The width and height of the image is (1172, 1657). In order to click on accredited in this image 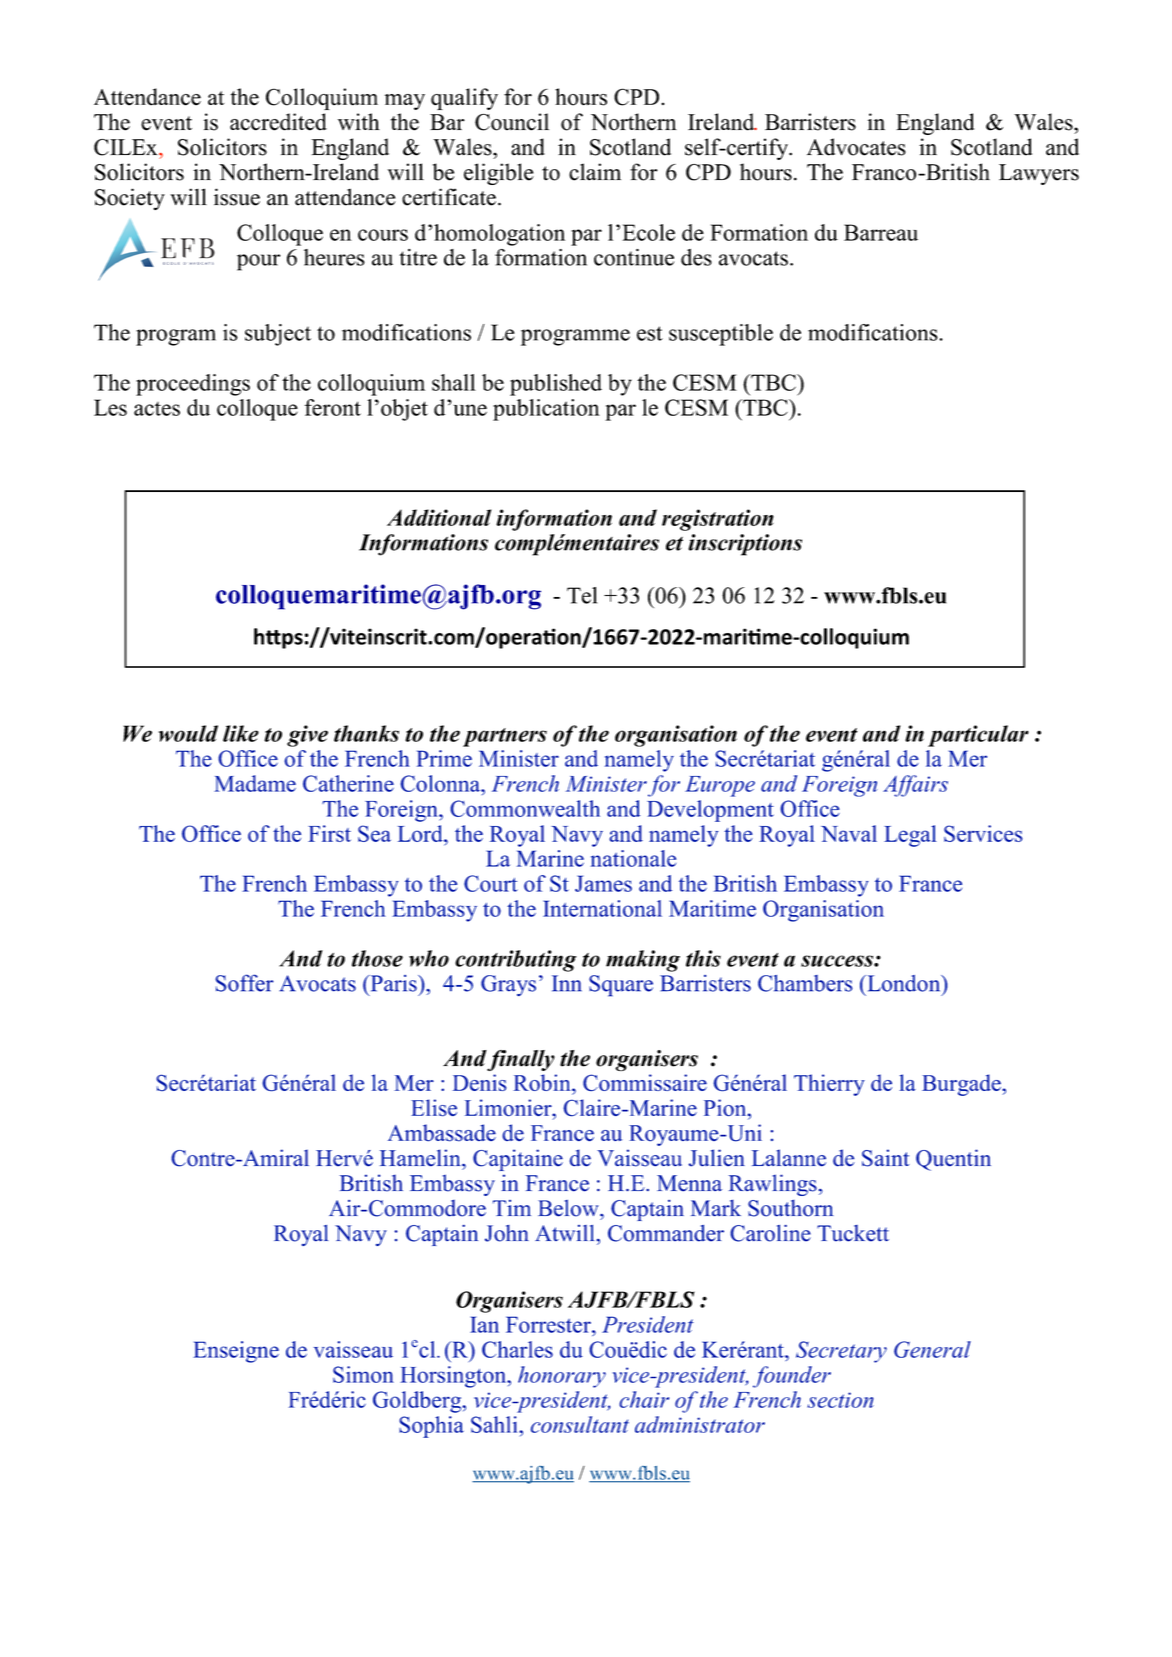, I will do `click(278, 122)`.
